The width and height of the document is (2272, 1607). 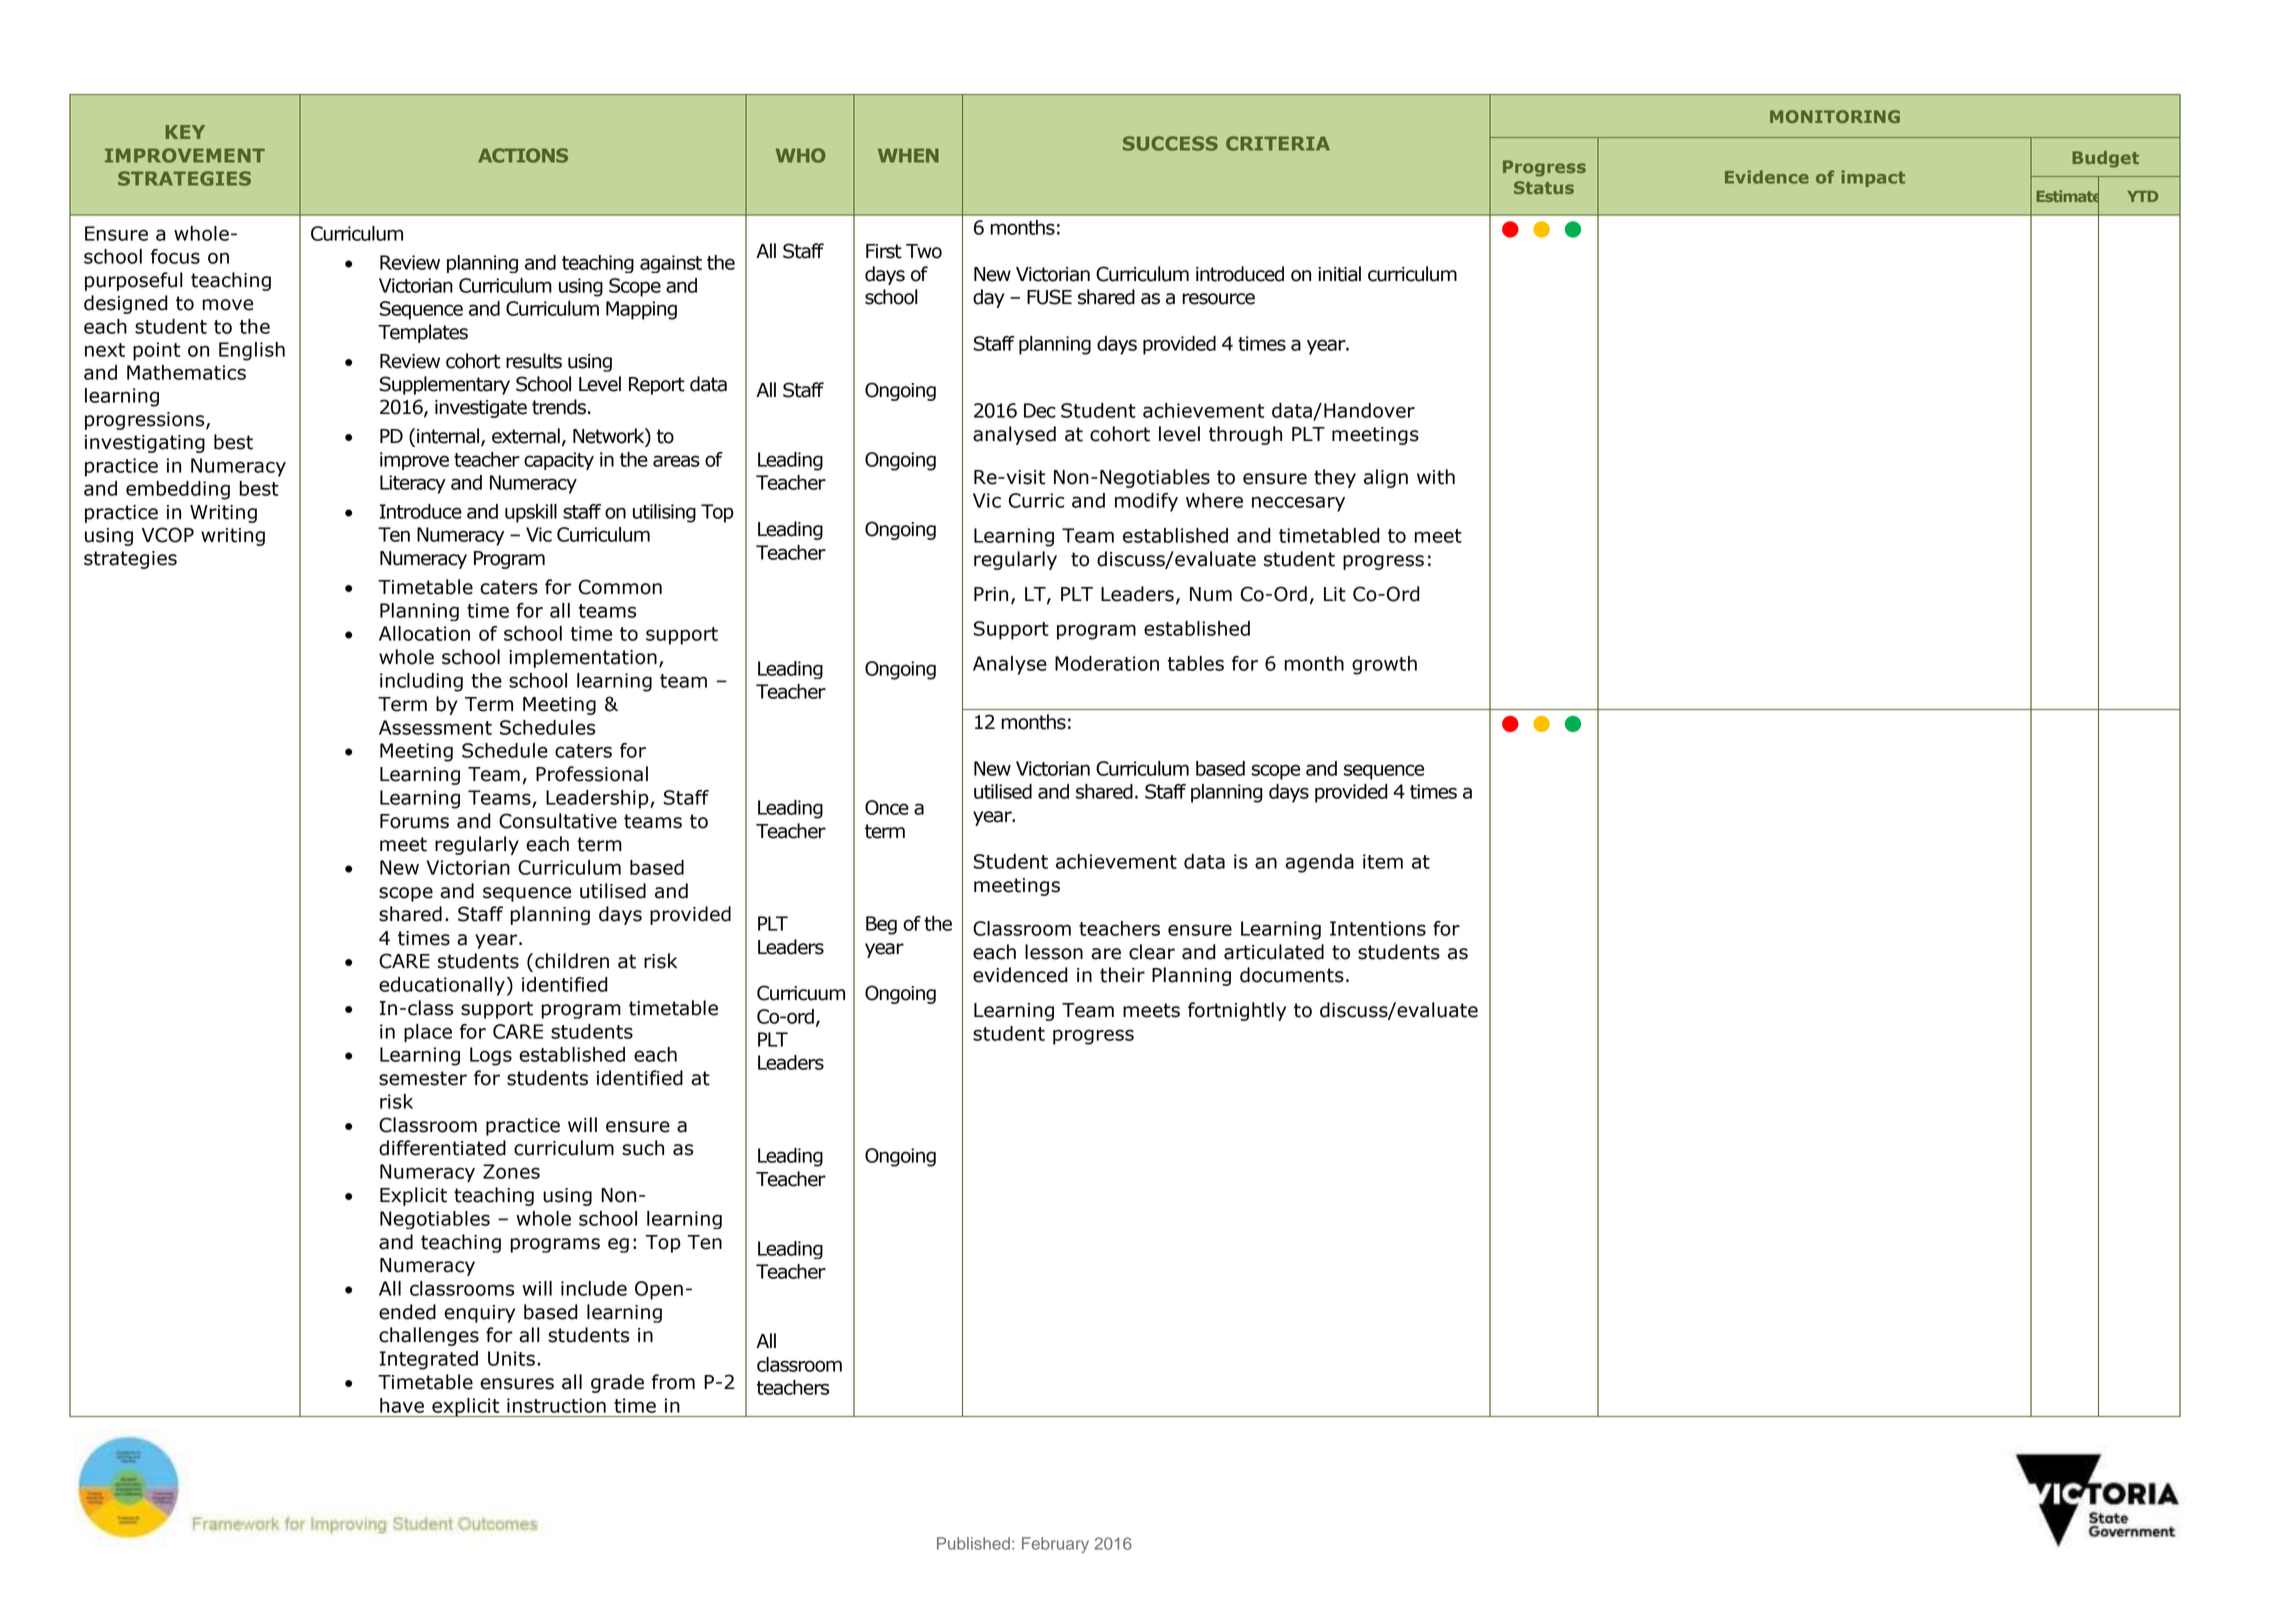 I want to click on have, so click(x=402, y=1405).
